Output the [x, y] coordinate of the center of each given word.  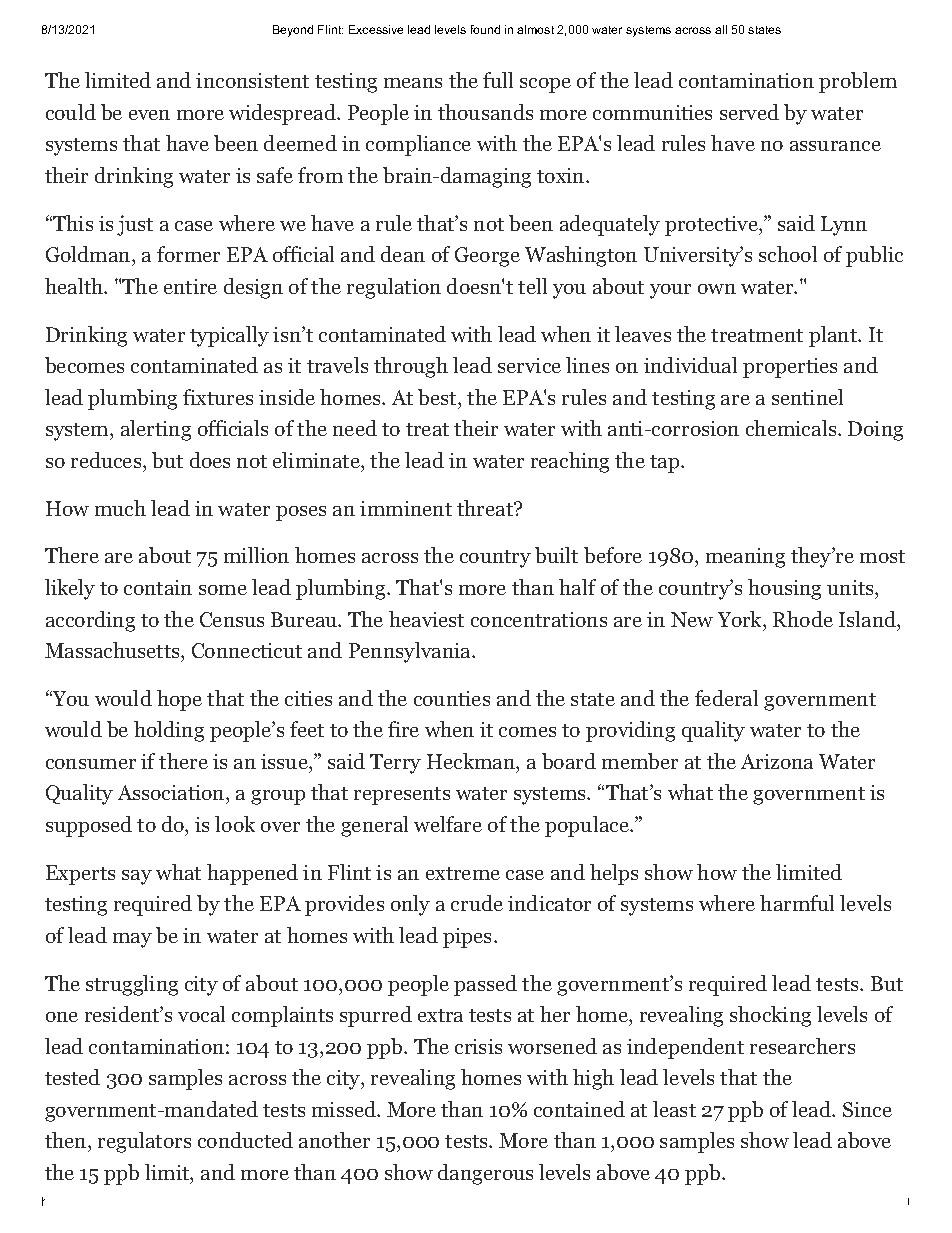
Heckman [472, 761]
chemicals [791, 428]
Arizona [777, 761]
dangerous [485, 1174]
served [749, 112]
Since [867, 1109]
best [438, 397]
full [498, 80]
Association [172, 794]
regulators [144, 1142]
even [149, 115]
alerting [156, 430]
